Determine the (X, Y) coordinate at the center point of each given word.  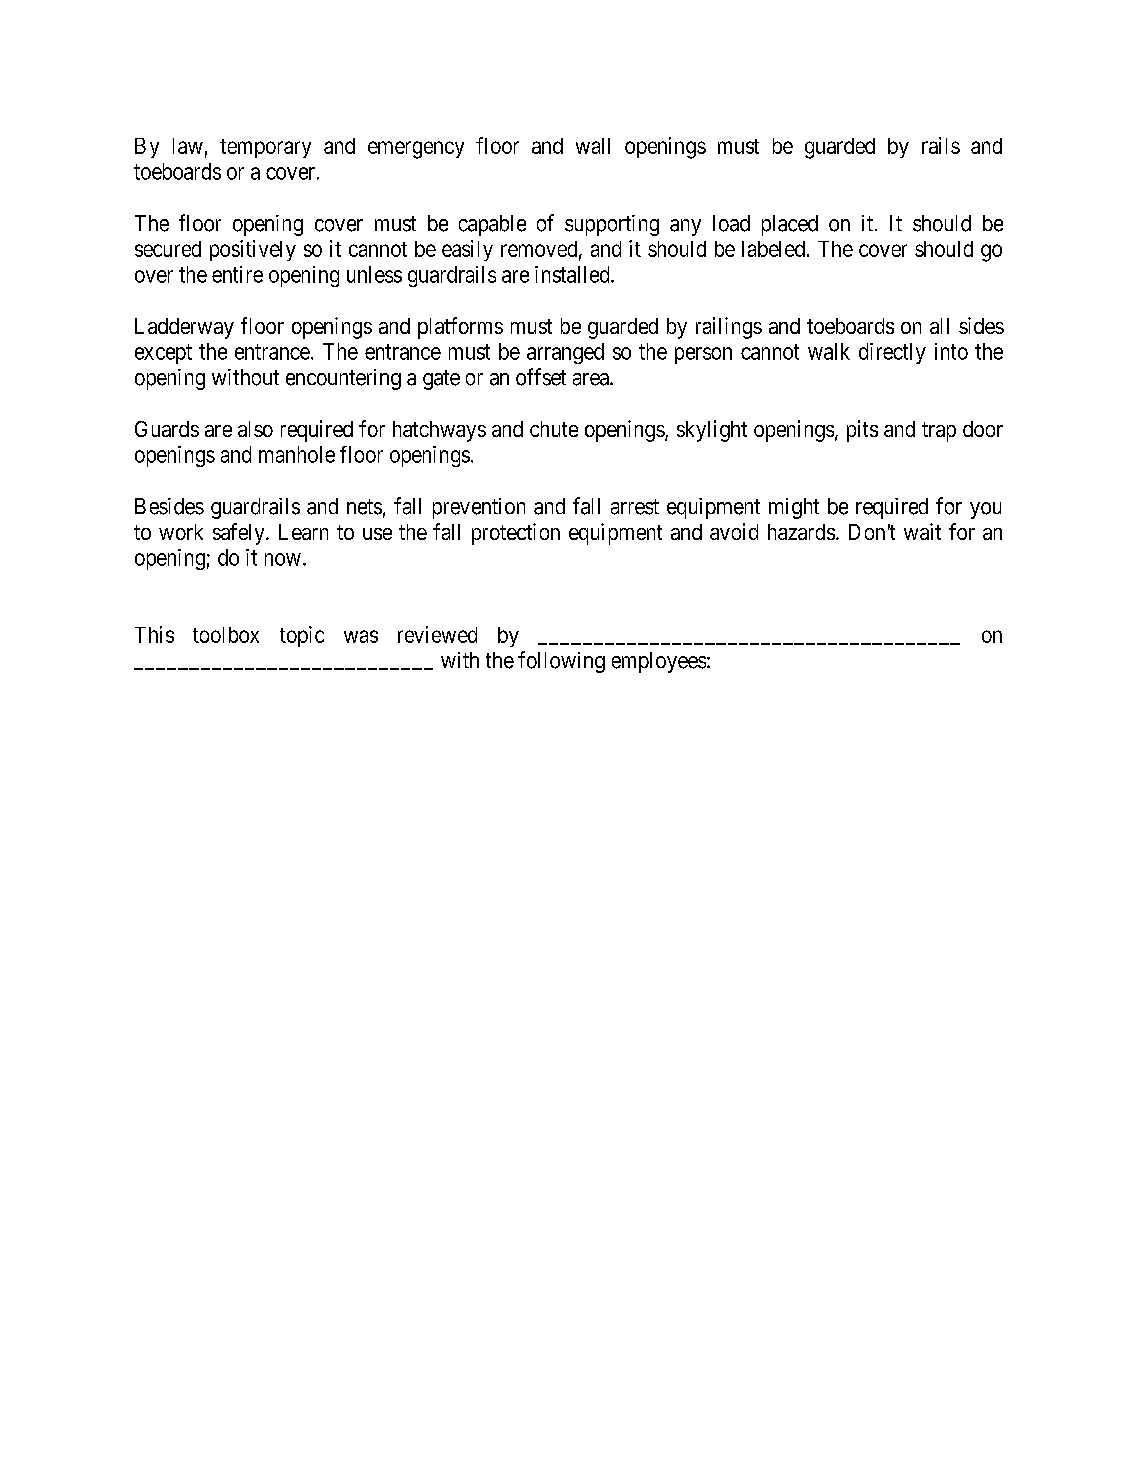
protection (516, 534)
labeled (773, 249)
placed (790, 225)
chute (554, 429)
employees (659, 662)
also (255, 429)
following (561, 662)
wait (922, 531)
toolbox (226, 635)
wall (593, 146)
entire (237, 274)
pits (862, 431)
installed (573, 274)
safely (240, 534)
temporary (265, 148)
